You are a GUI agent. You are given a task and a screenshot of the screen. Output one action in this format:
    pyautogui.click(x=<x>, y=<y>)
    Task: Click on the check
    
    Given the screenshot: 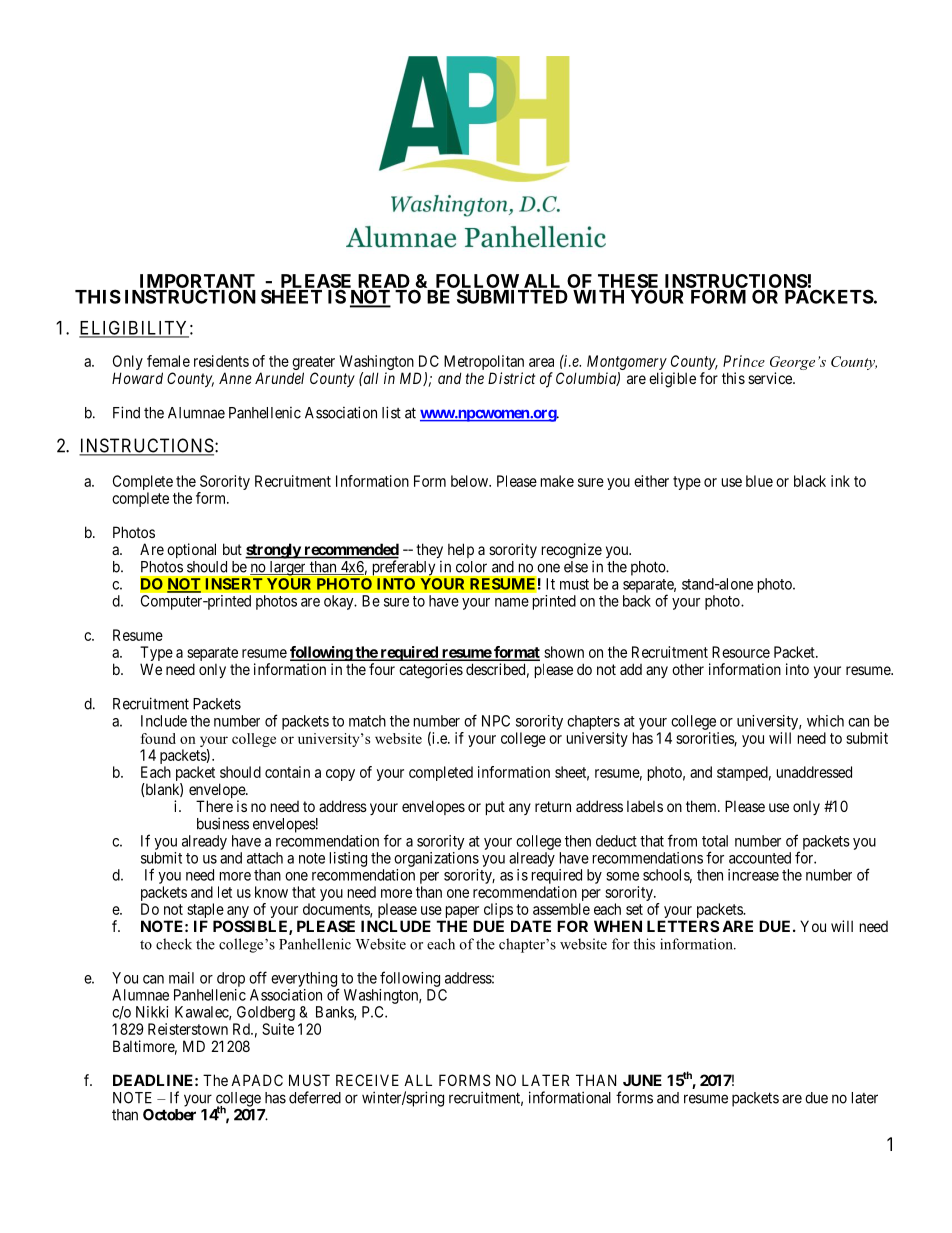 What is the action you would take?
    pyautogui.click(x=174, y=944)
